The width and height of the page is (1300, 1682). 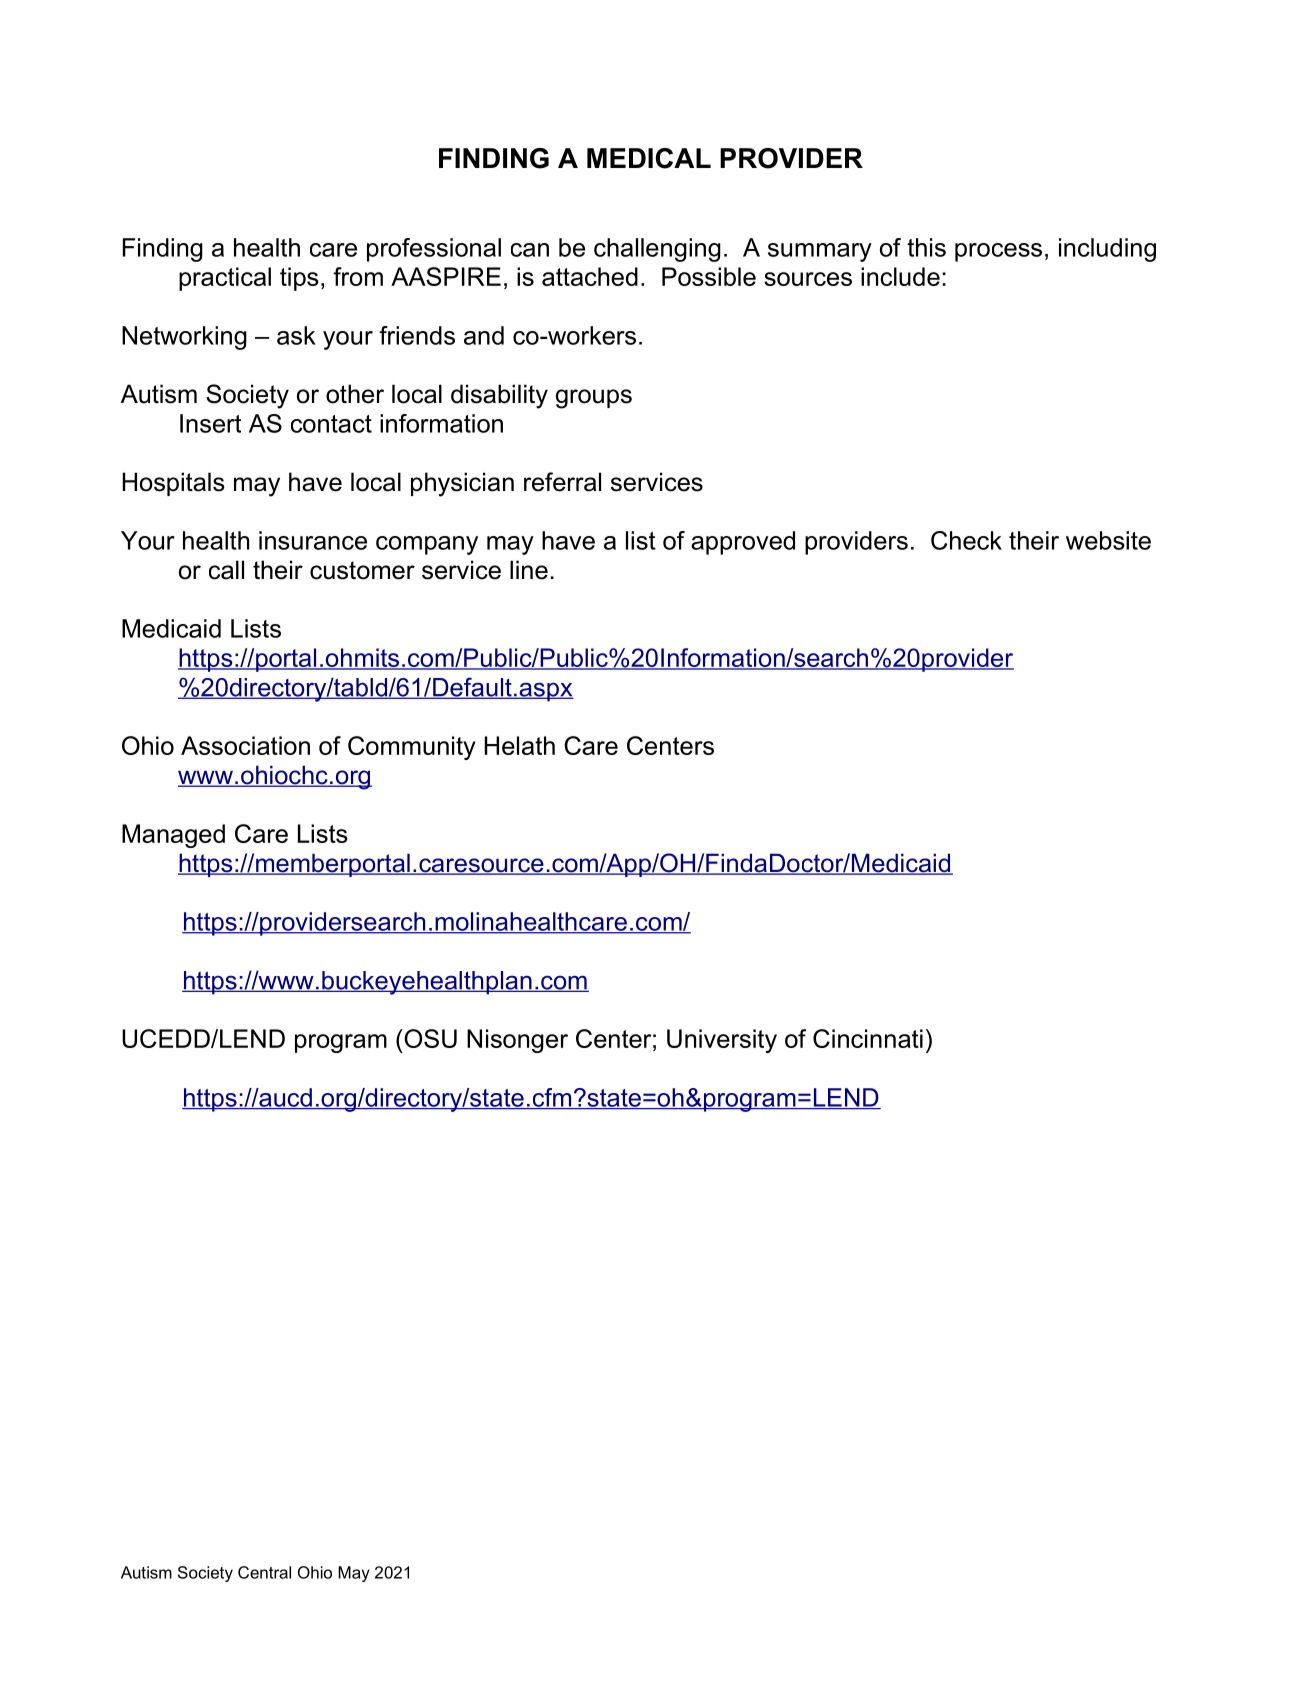 I want to click on University, so click(x=722, y=1041).
